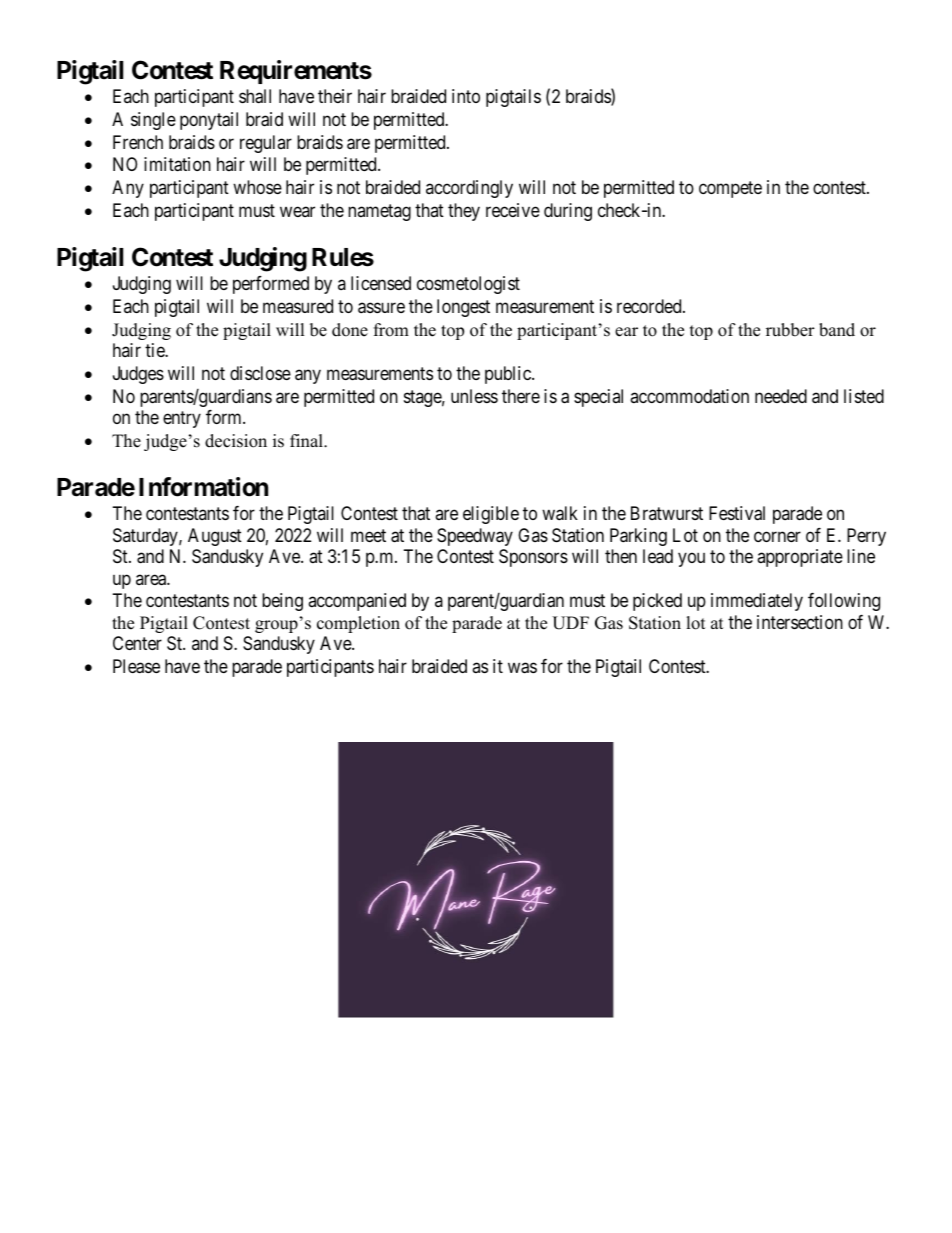 This image has width=952, height=1233. What do you see at coordinates (463, 308) in the image?
I see `longest` at bounding box center [463, 308].
